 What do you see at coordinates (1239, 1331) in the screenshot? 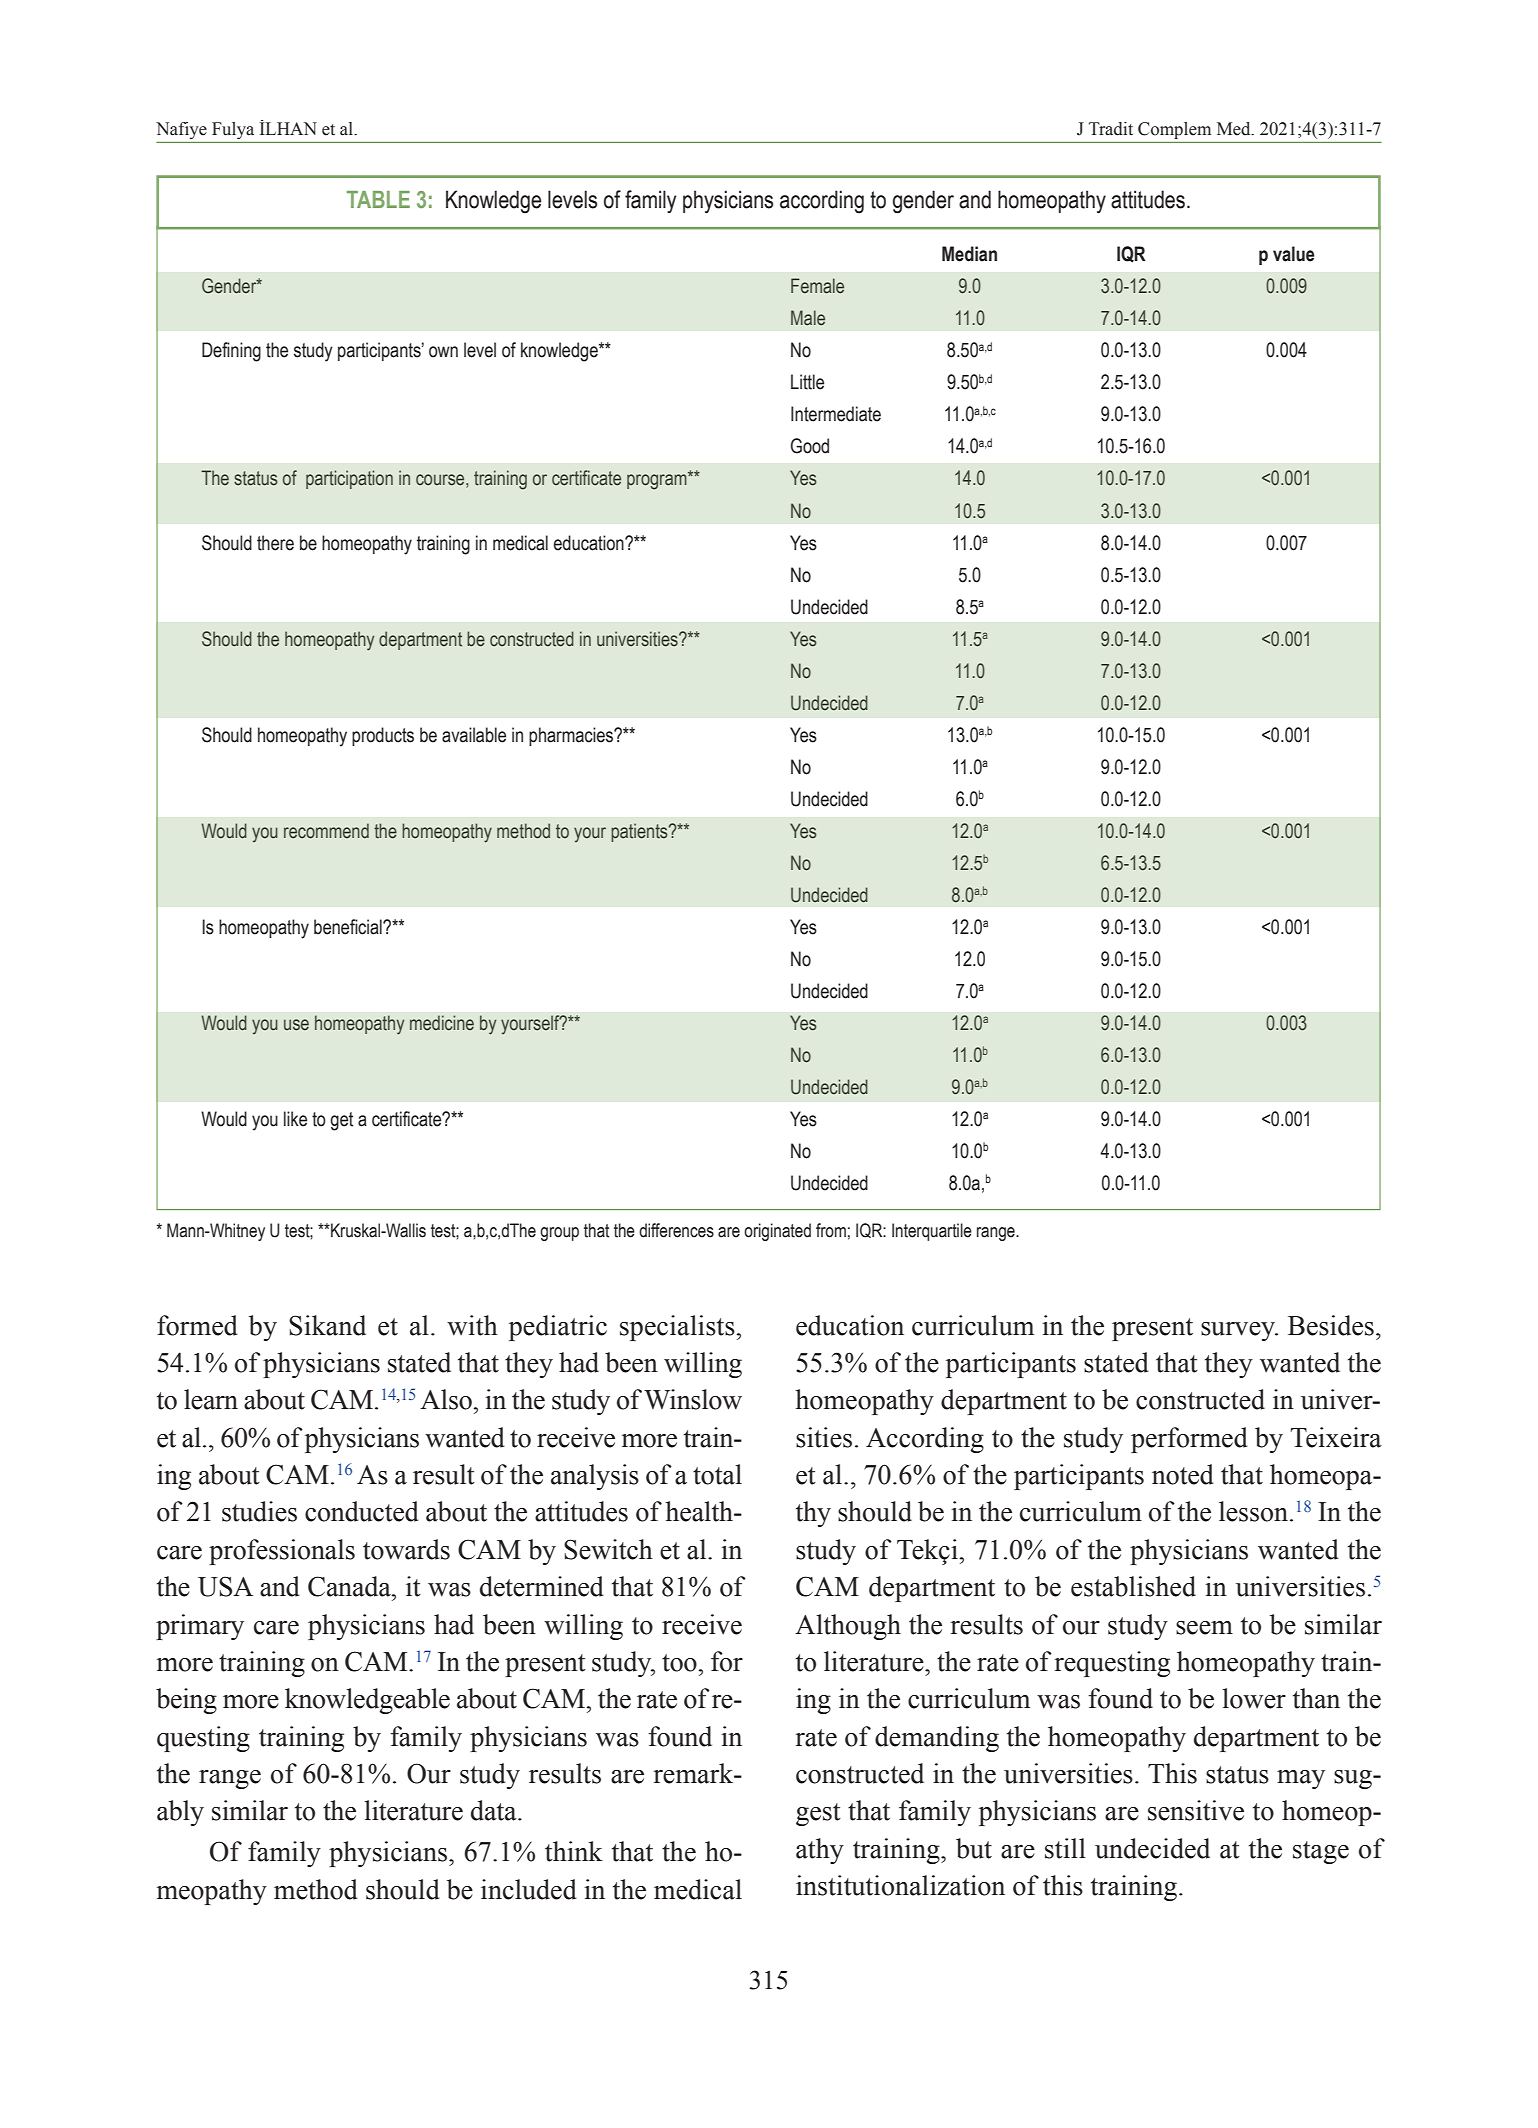
I see `survey` at bounding box center [1239, 1331].
